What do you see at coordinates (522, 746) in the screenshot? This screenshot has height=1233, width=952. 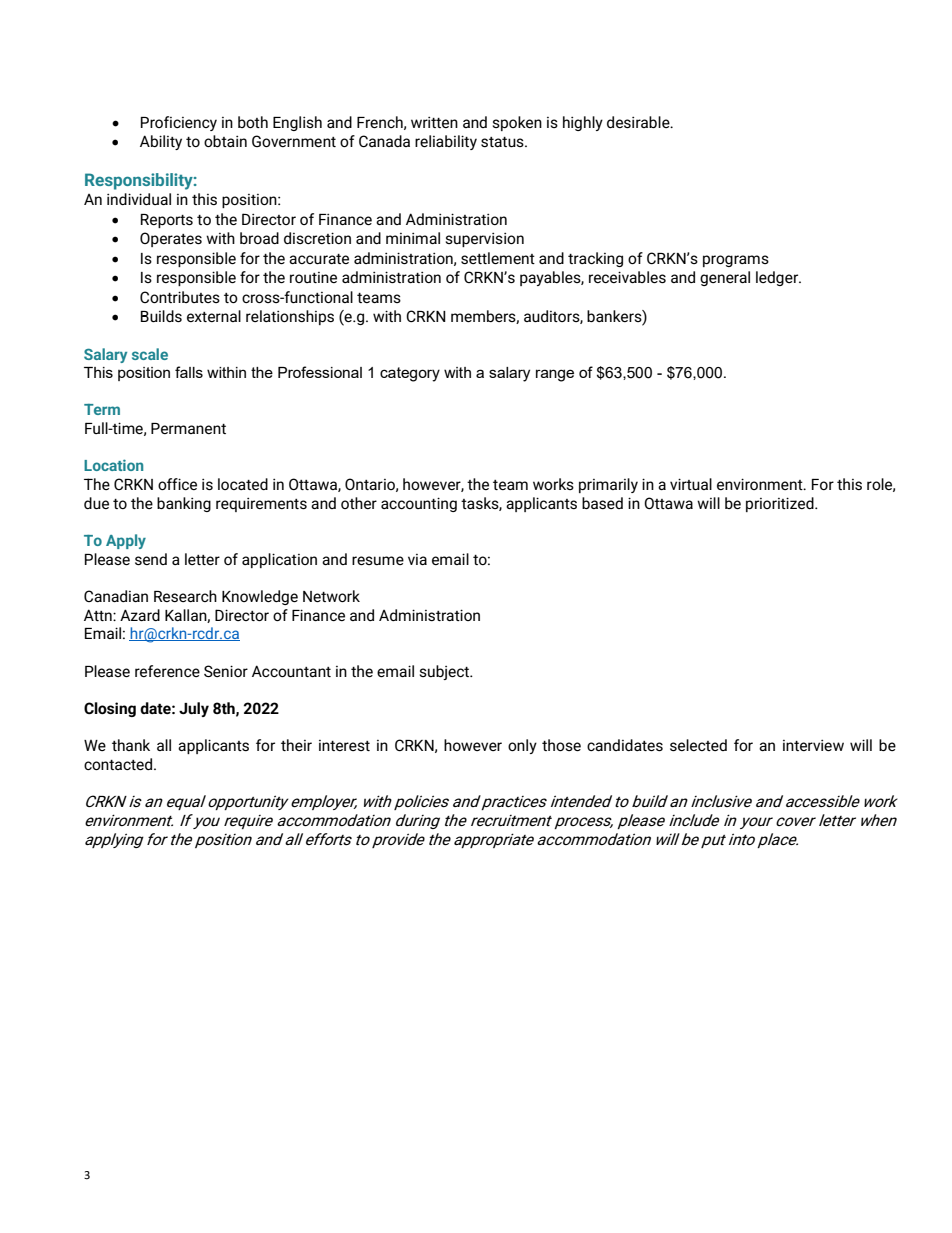 I see `only` at bounding box center [522, 746].
